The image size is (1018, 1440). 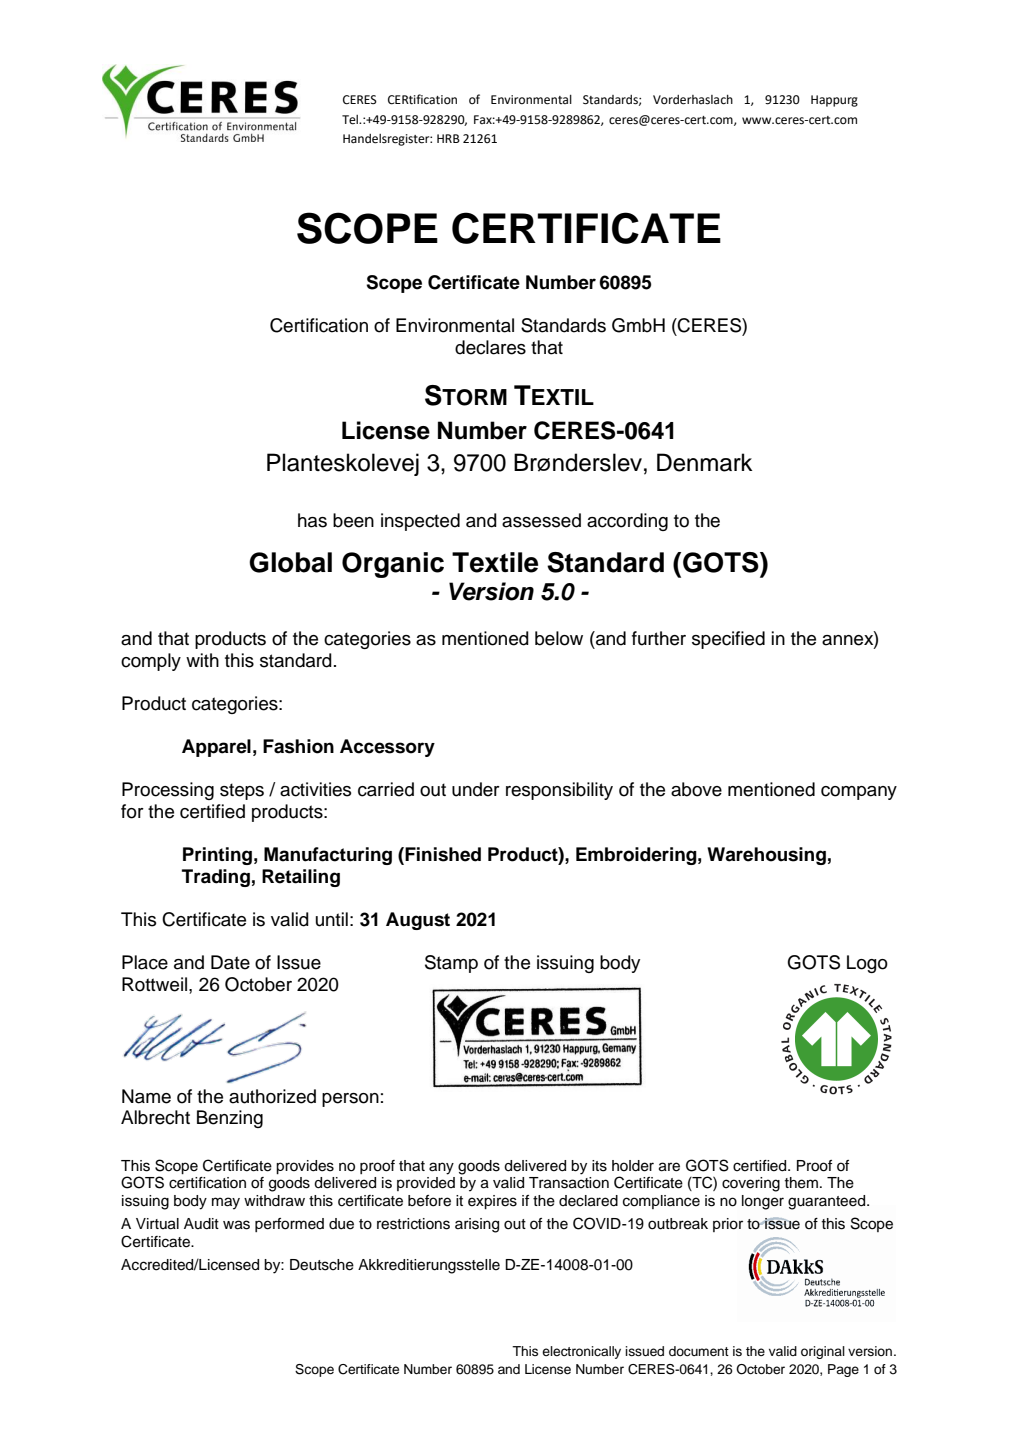 I want to click on under, so click(x=476, y=789).
